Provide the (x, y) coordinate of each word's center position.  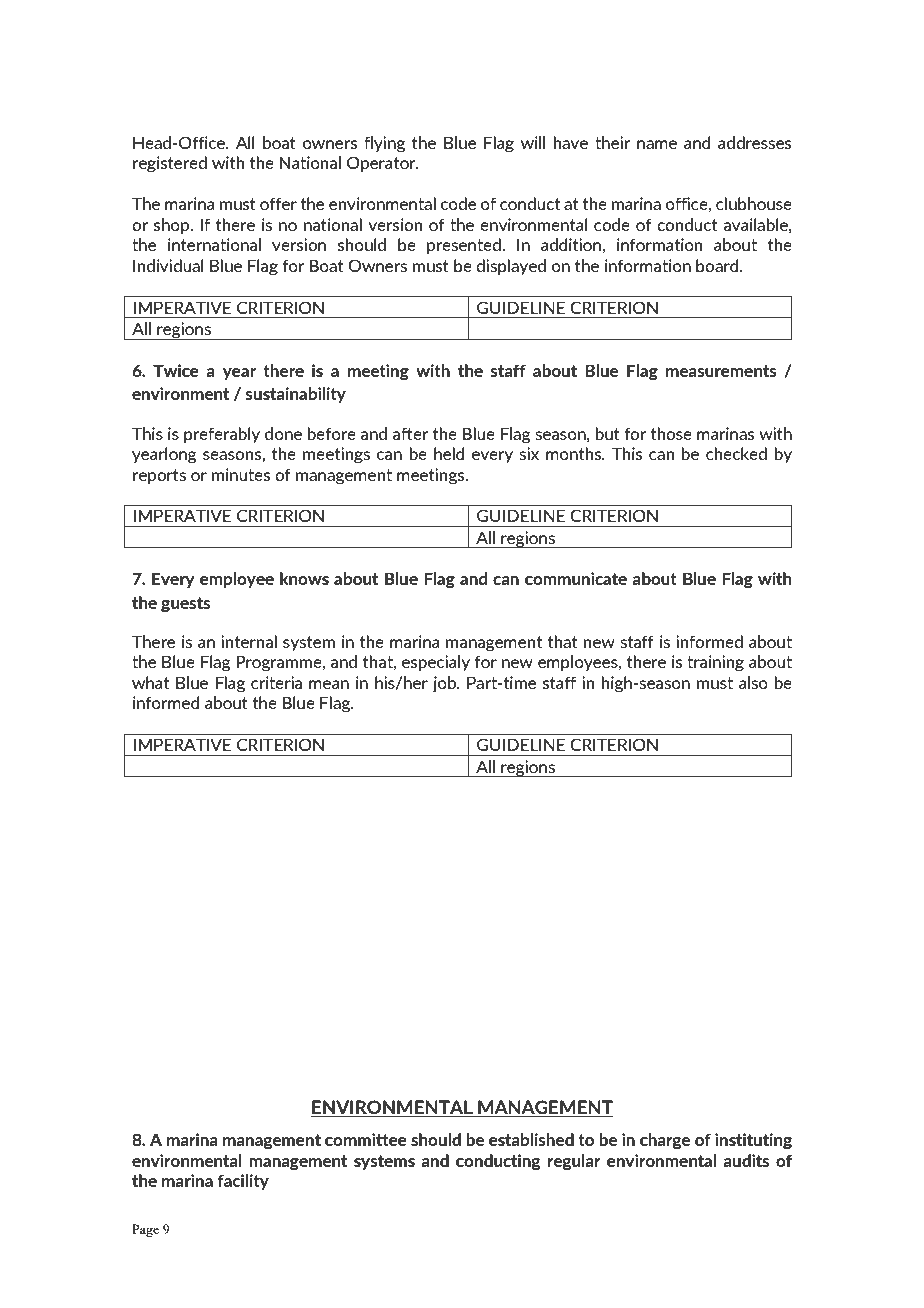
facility (243, 1182)
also (753, 682)
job (445, 684)
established (531, 1139)
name (657, 144)
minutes (241, 474)
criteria (276, 682)
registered (170, 164)
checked (736, 453)
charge (665, 1141)
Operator (382, 164)
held (449, 453)
